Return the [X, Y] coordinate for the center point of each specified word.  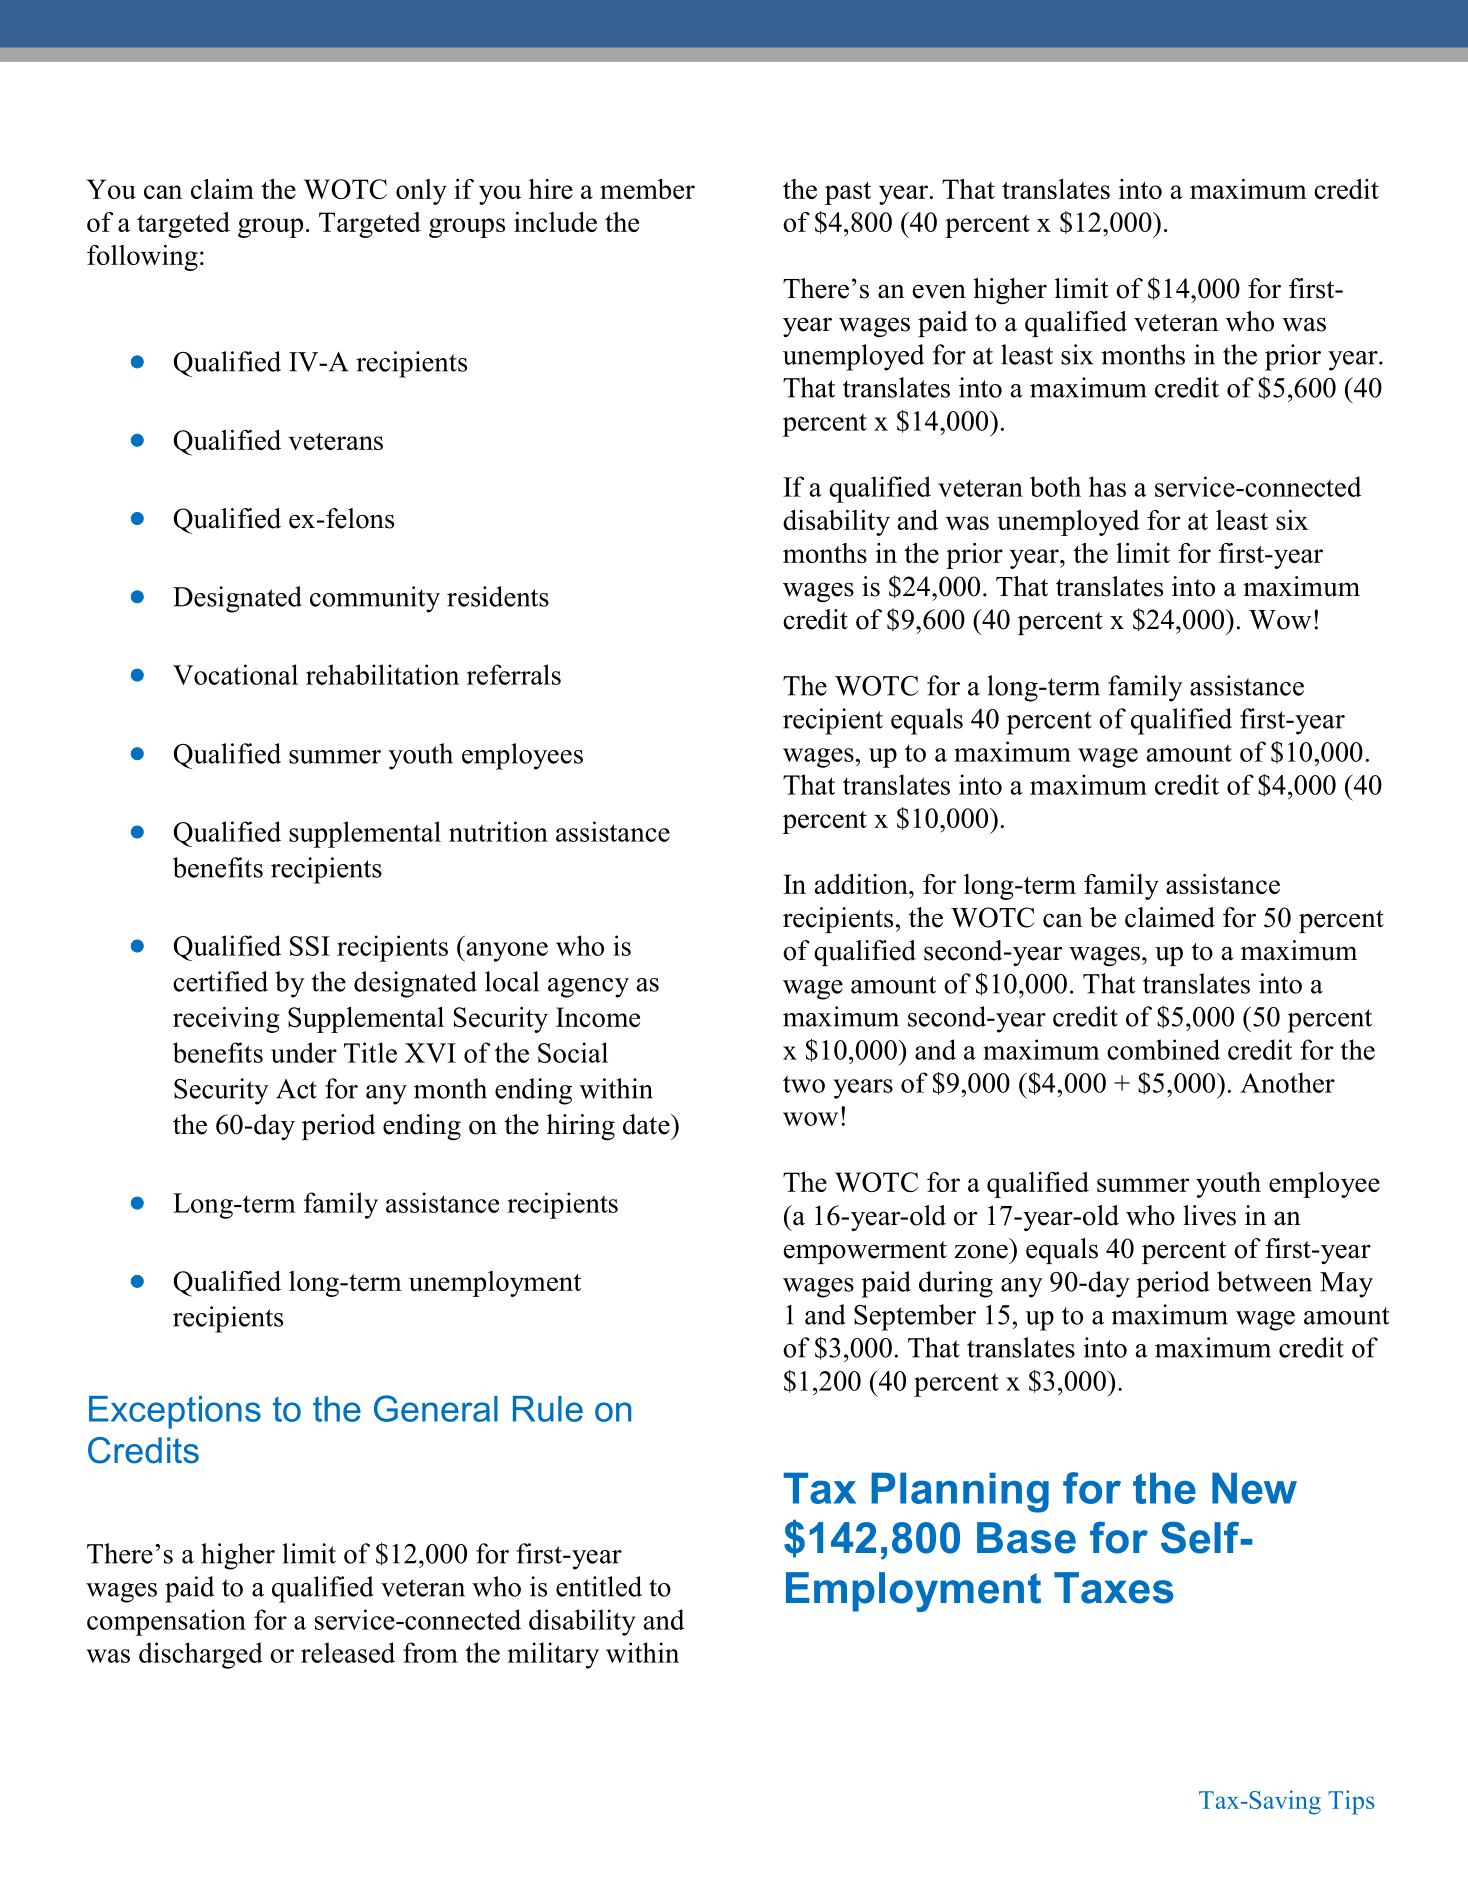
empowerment [865, 1252]
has [1107, 486]
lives [1209, 1215]
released [348, 1652]
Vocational [235, 674]
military [553, 1655]
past [848, 193]
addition [862, 884]
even [939, 291]
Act [296, 1089]
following [142, 258]
